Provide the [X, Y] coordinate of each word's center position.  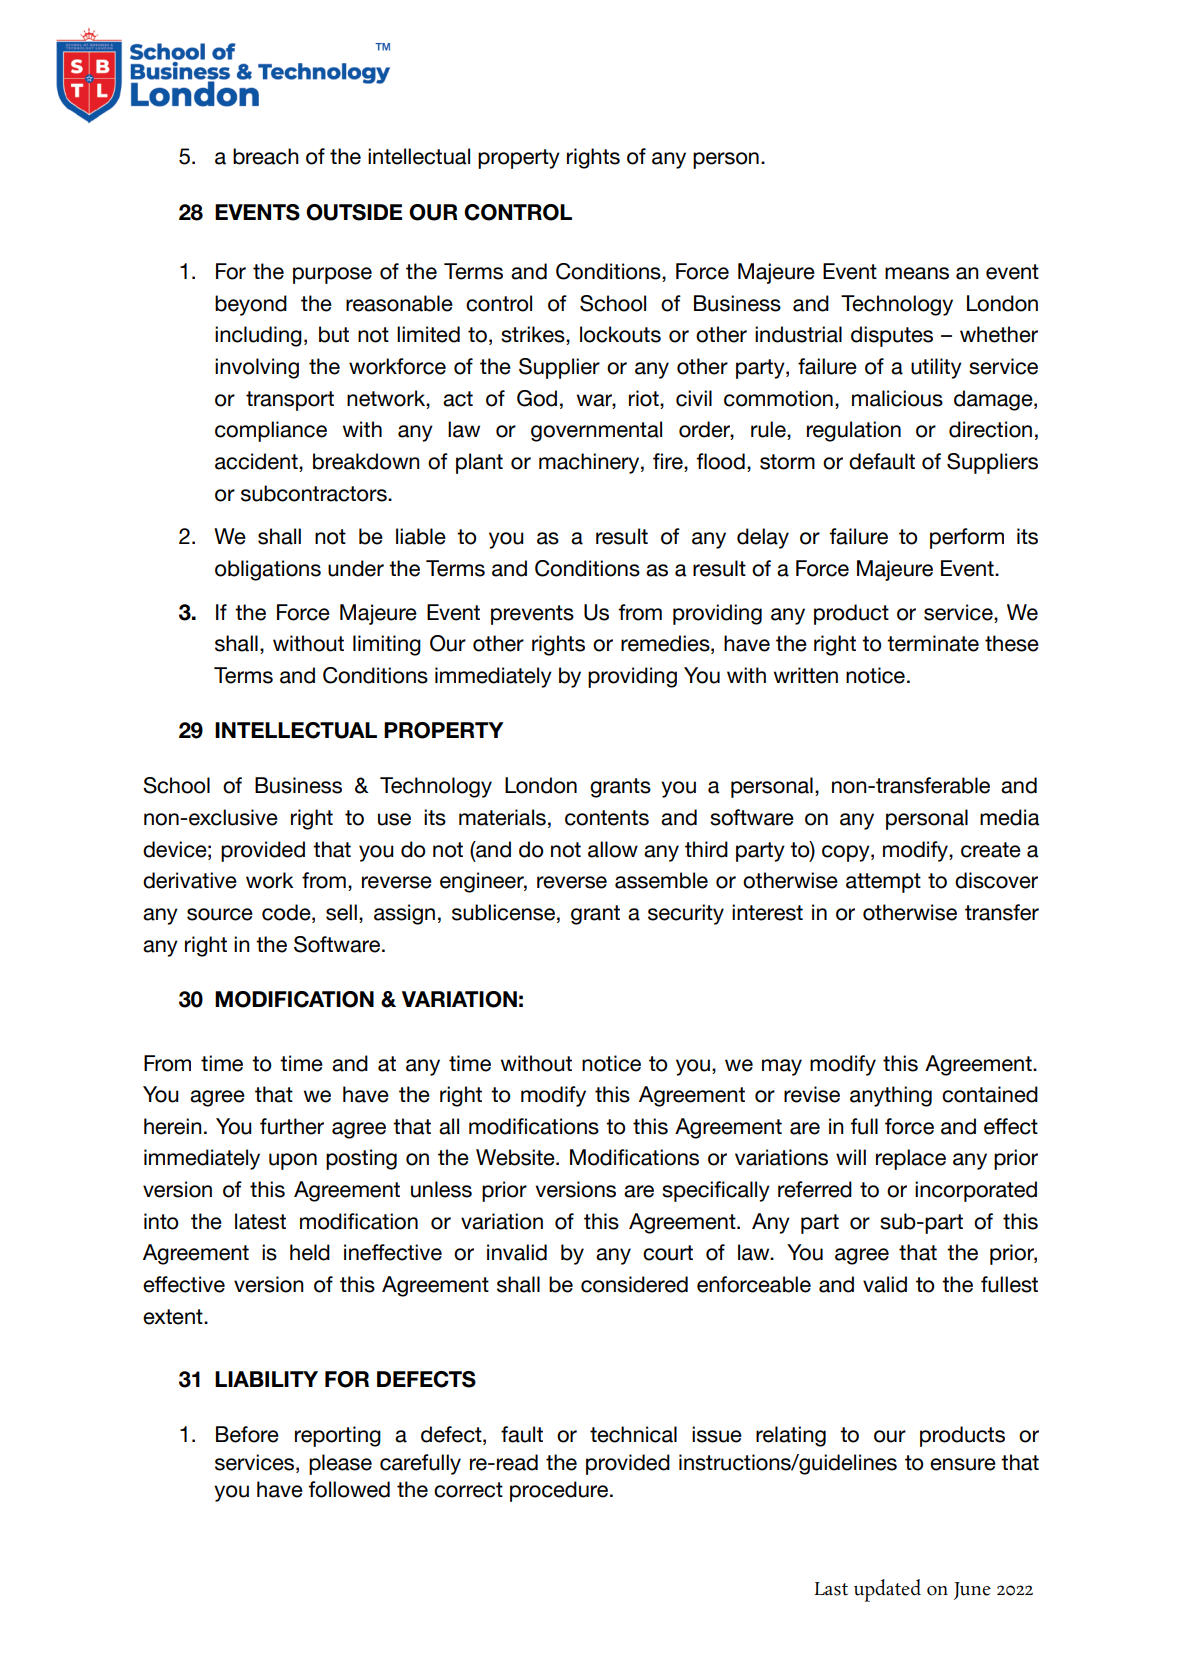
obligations [268, 570]
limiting [387, 645]
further [292, 1126]
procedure [559, 1491]
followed [349, 1489]
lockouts [620, 334]
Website [516, 1157]
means [917, 273]
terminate [933, 643]
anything [891, 1096]
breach [266, 156]
